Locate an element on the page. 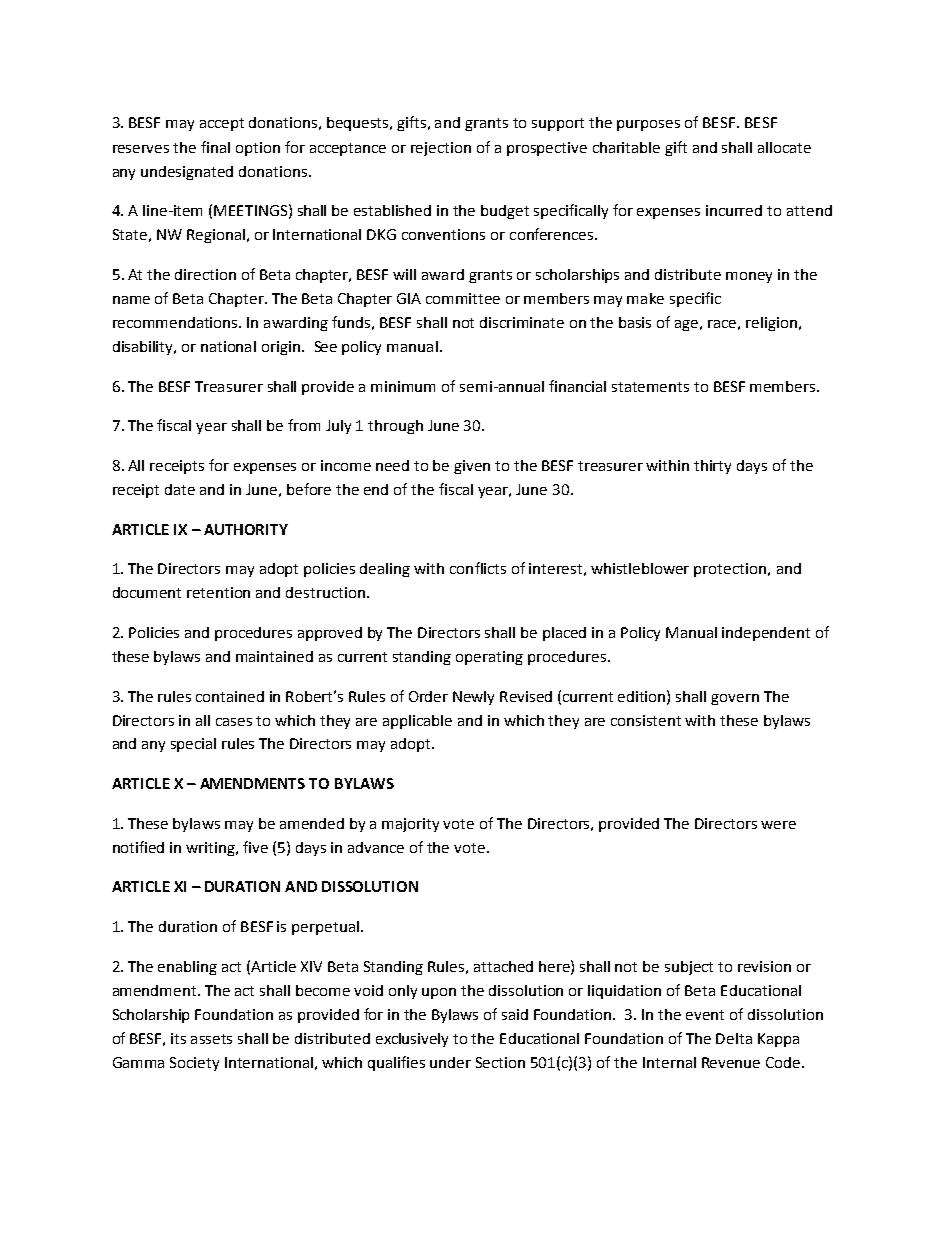  special is located at coordinates (193, 745).
